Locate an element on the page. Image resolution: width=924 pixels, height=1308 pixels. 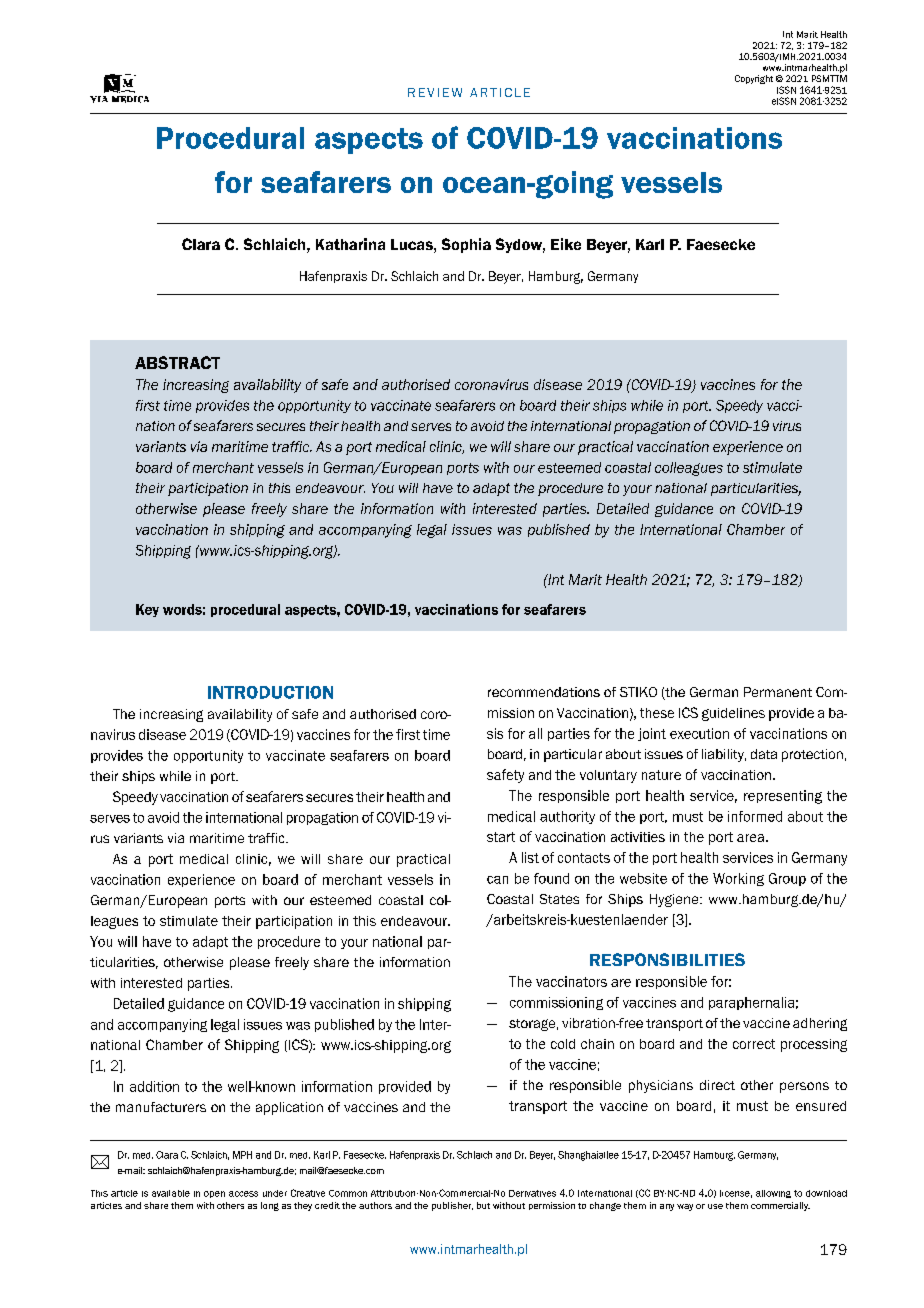
recommendations is located at coordinates (544, 692).
